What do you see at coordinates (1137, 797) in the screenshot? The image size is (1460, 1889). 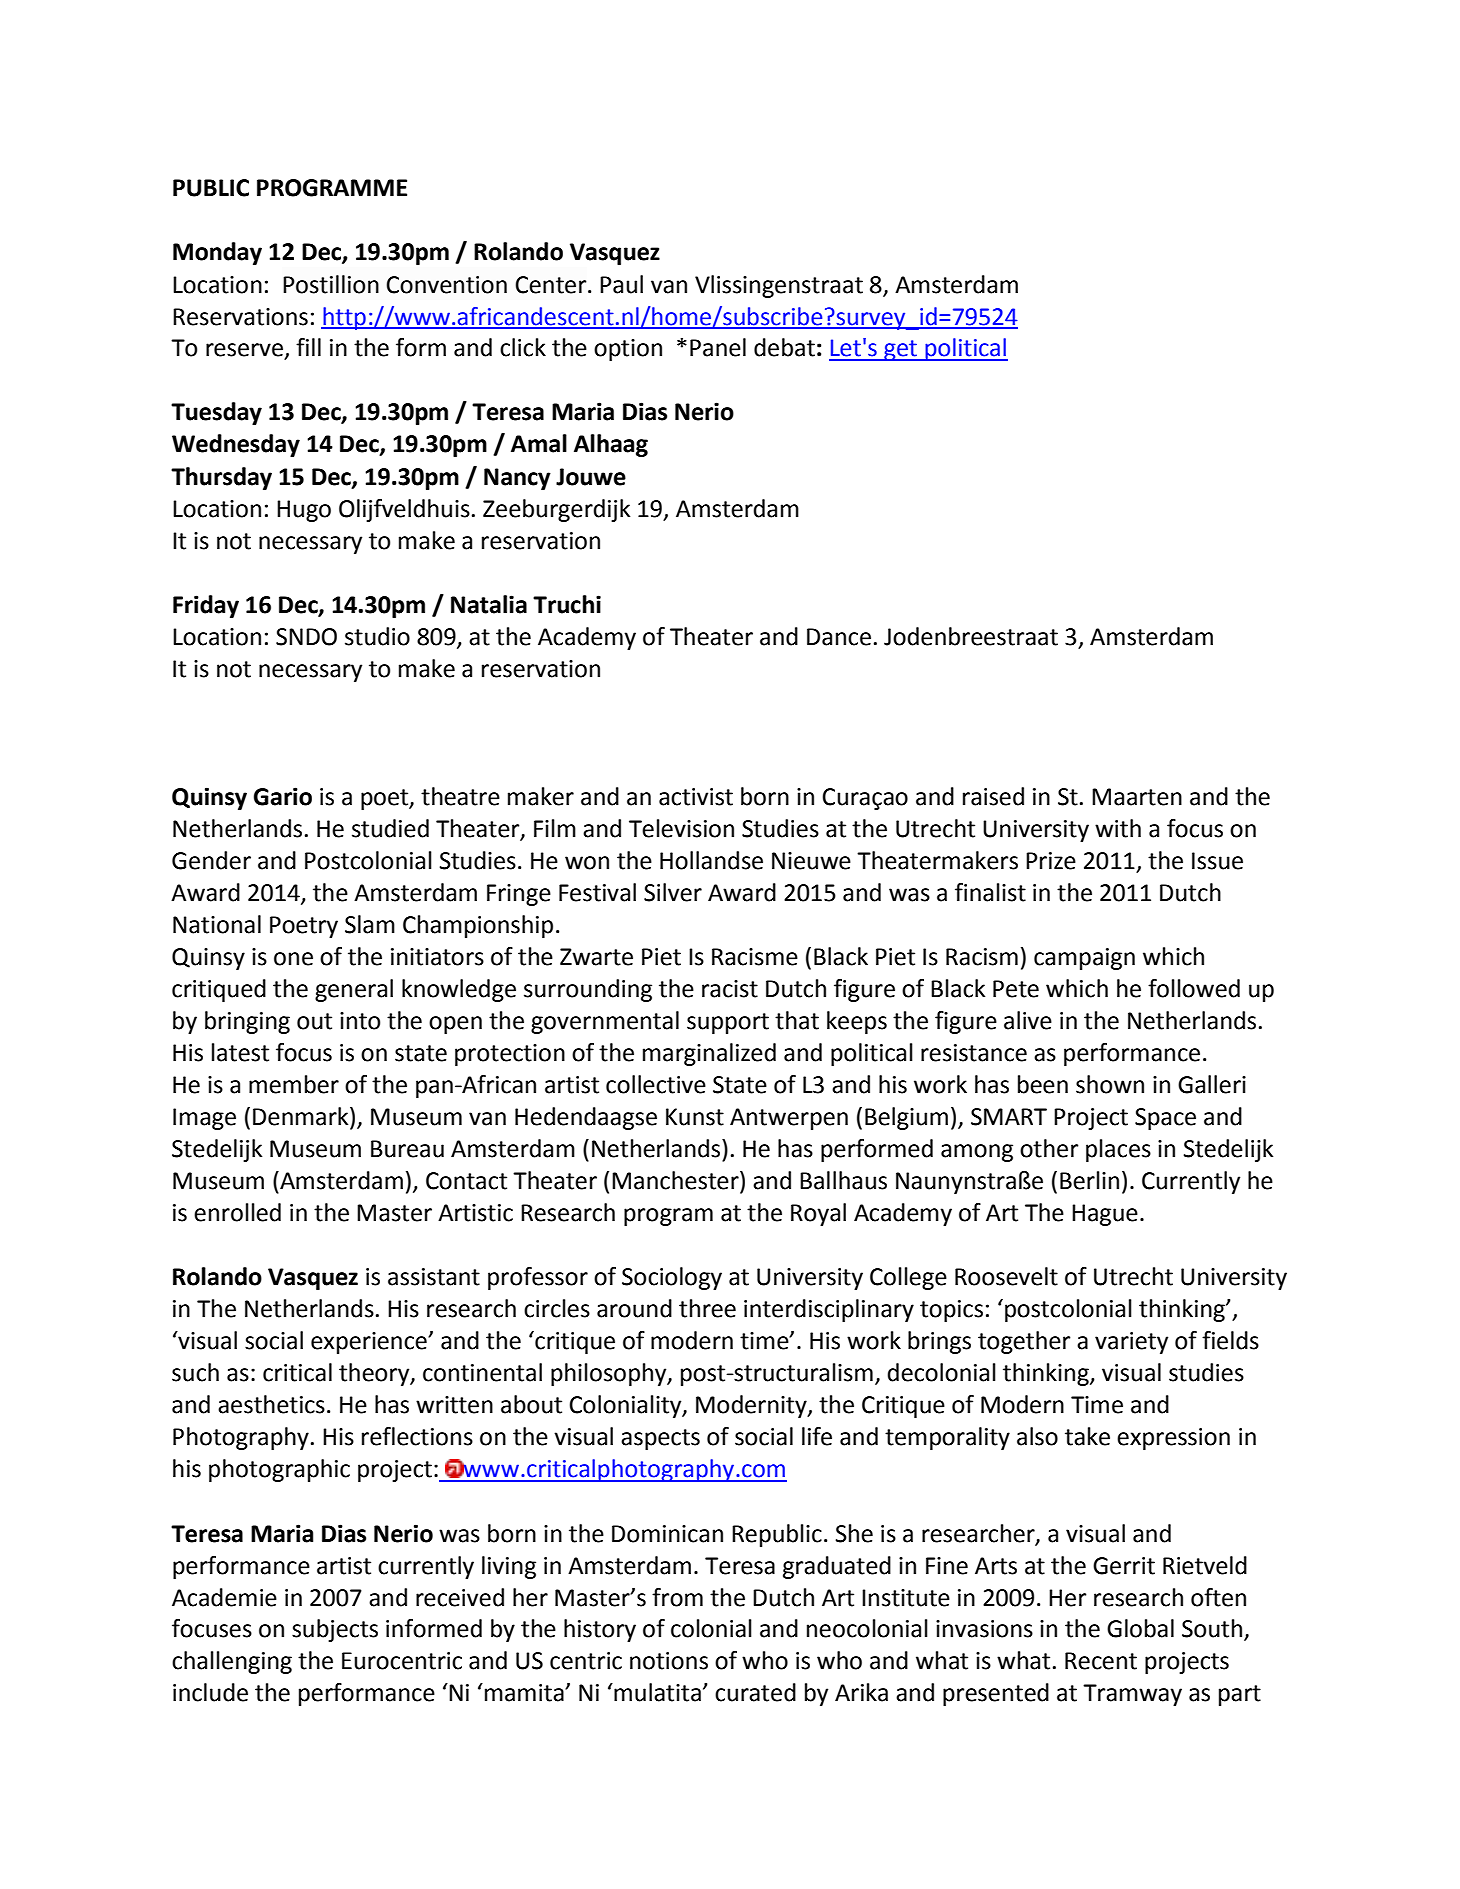 I see `Maarten` at bounding box center [1137, 797].
